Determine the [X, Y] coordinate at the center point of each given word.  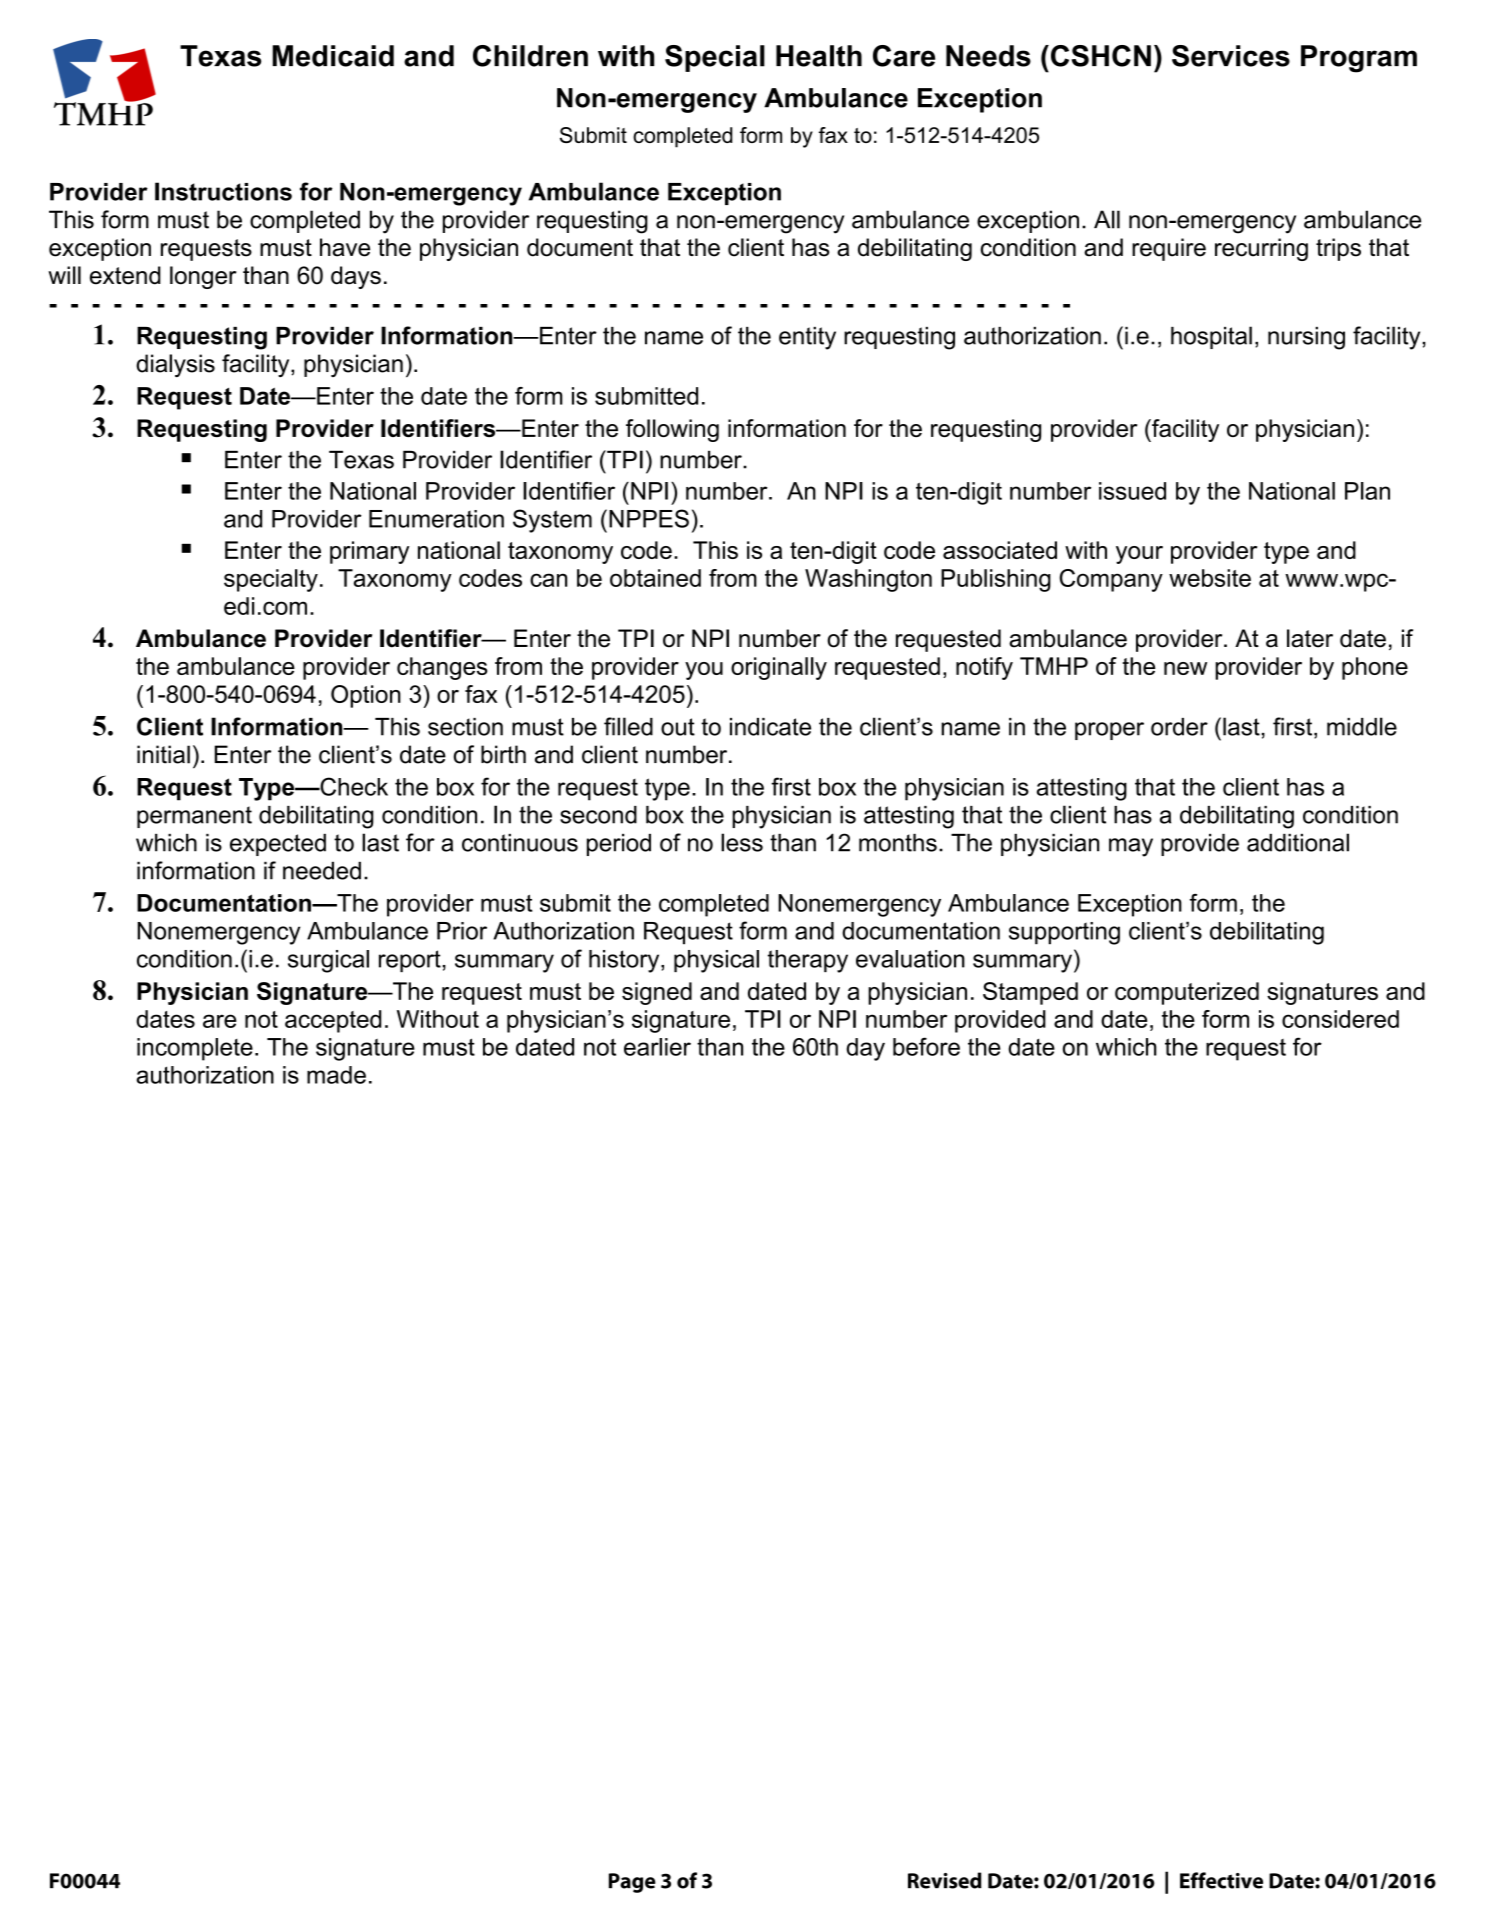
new [1185, 668]
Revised [945, 1880]
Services [1231, 56]
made [336, 1075]
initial [163, 754]
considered [1340, 1019]
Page [632, 1883]
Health [819, 56]
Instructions [223, 191]
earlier [657, 1047]
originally [779, 668]
